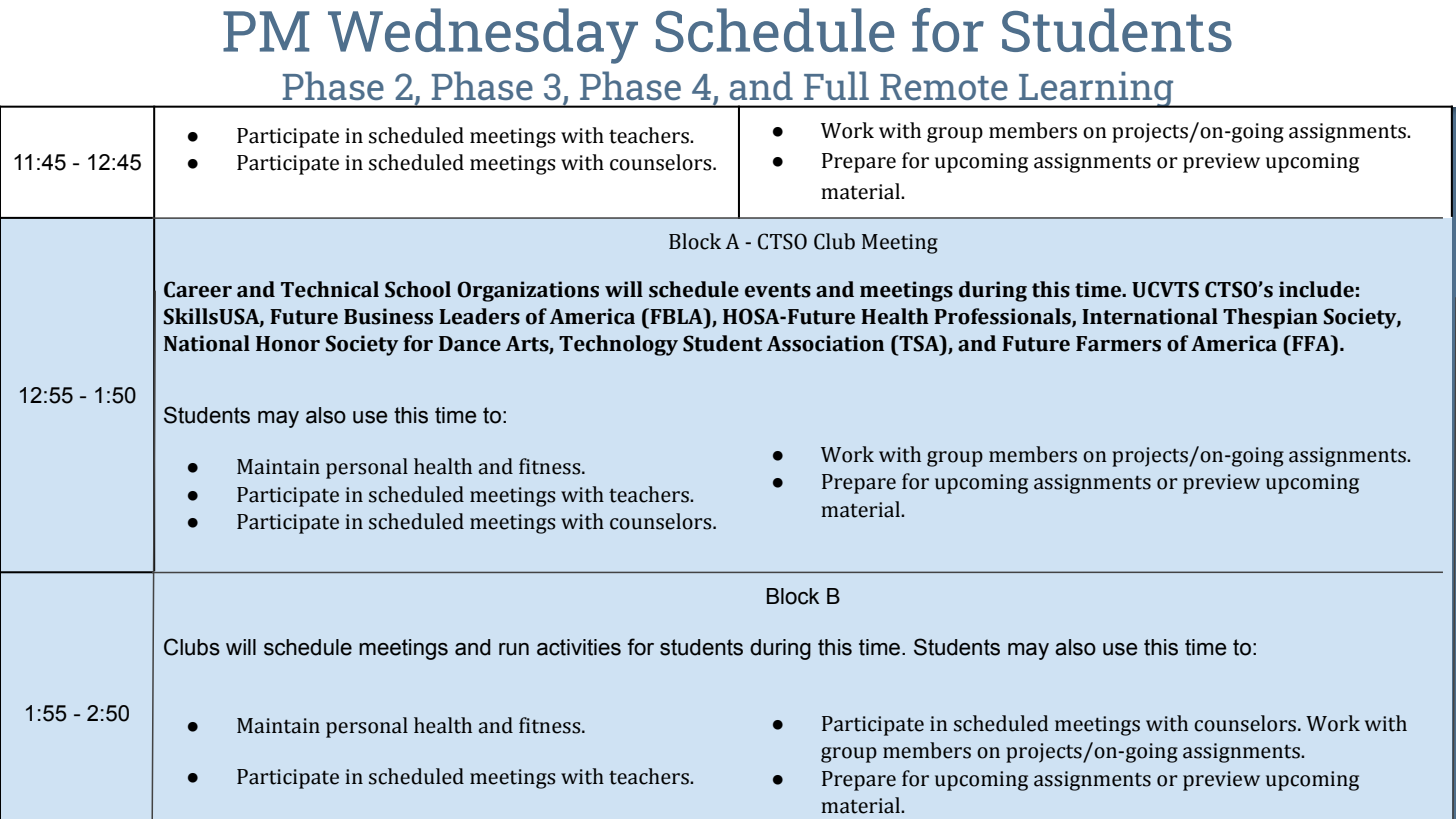 This screenshot has width=1456, height=819. Describe the element at coordinates (618, 345) in the screenshot. I see `Technology` at that location.
